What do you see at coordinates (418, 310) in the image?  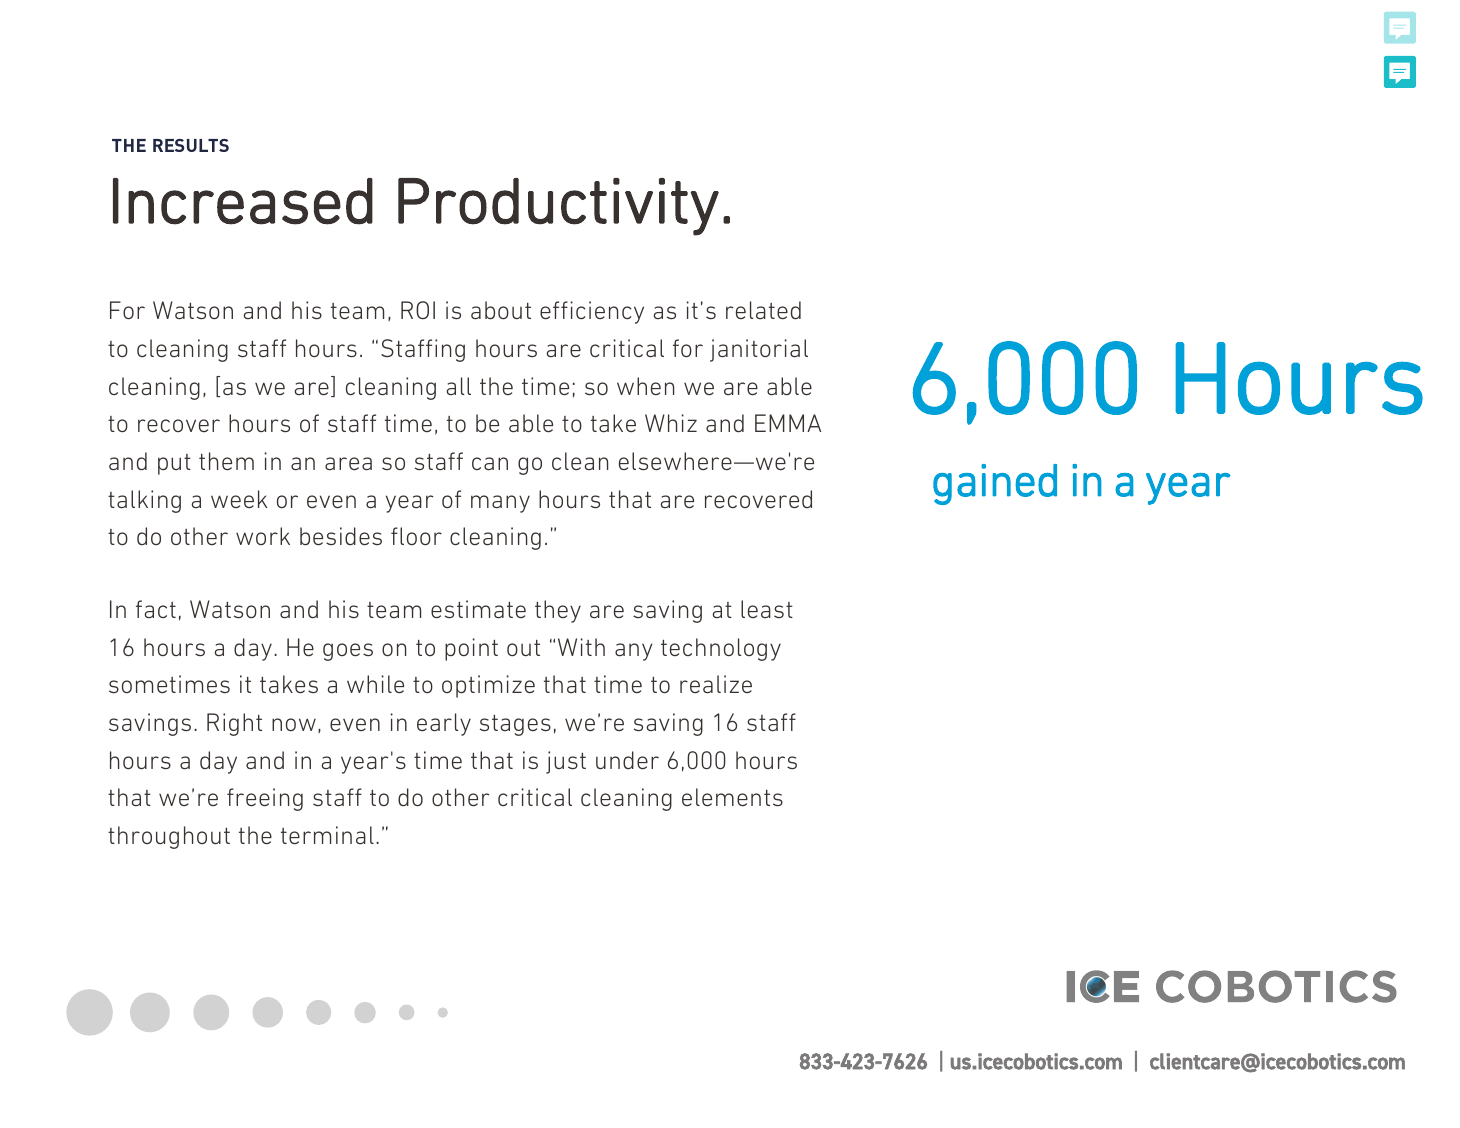 I see `ROI` at bounding box center [418, 310].
